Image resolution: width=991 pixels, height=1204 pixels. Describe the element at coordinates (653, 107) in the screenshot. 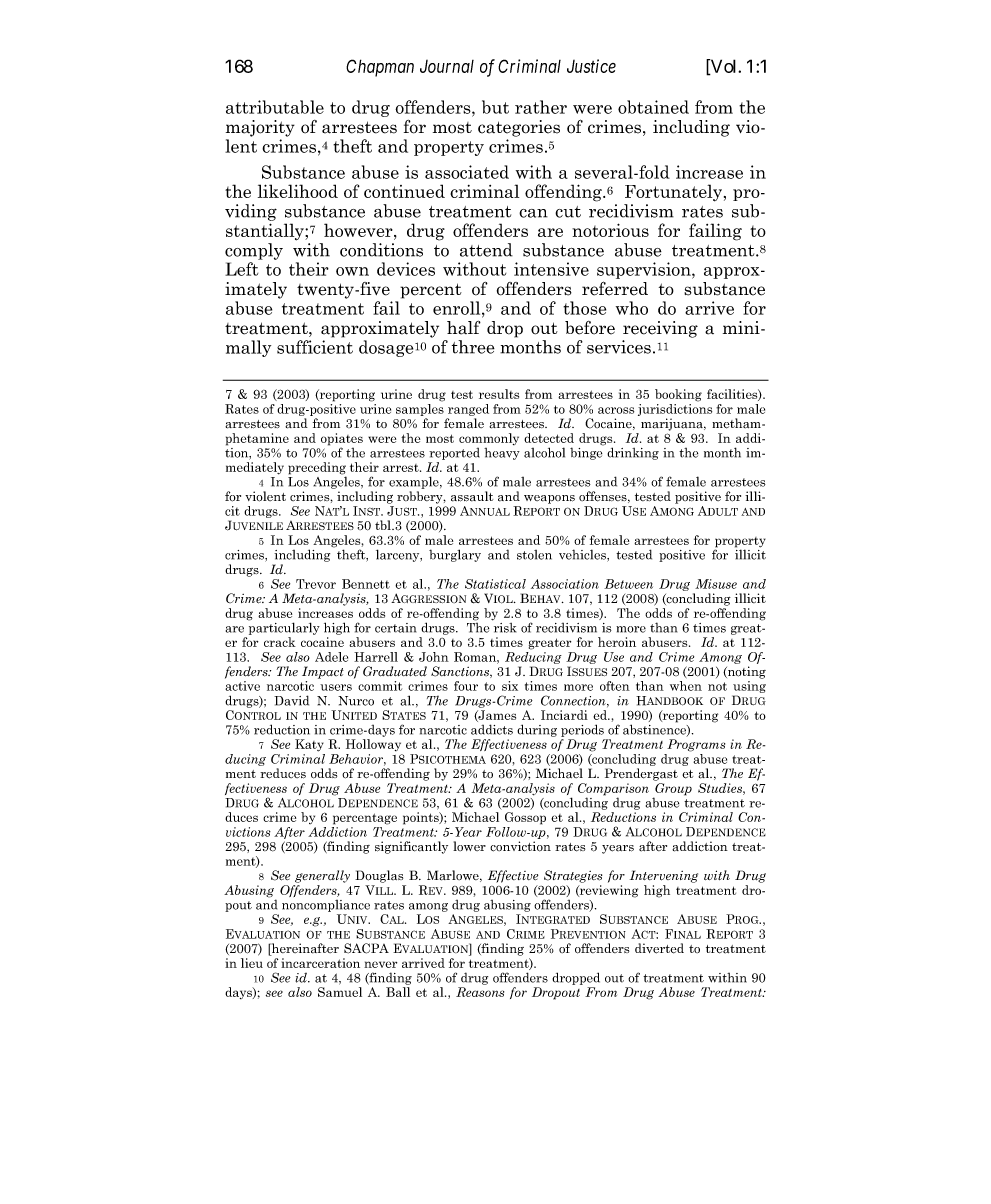

I see `obtained` at that location.
